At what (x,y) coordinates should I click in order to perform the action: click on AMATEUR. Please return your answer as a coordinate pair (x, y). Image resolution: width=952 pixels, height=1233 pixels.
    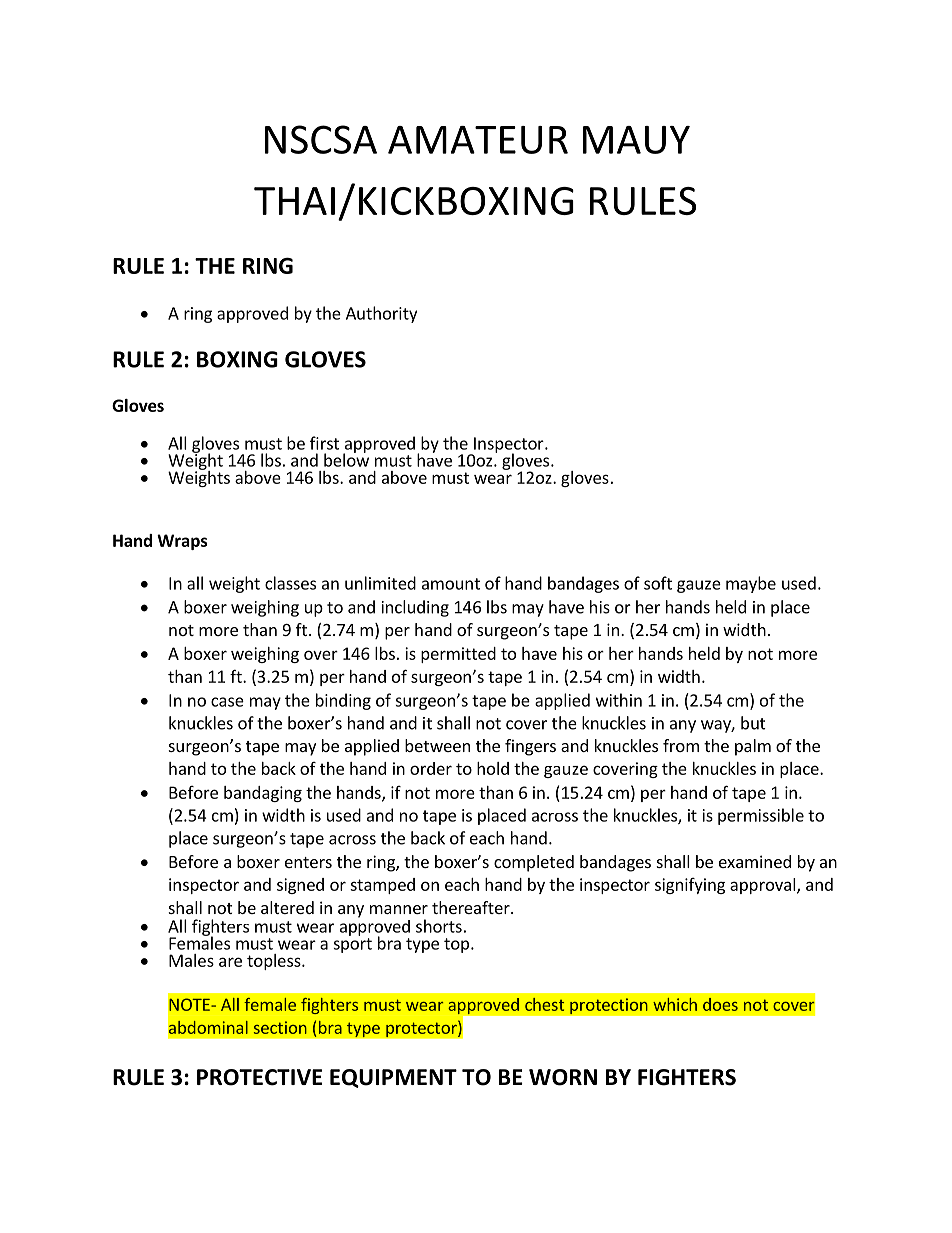
    Looking at the image, I should click on (478, 140).
